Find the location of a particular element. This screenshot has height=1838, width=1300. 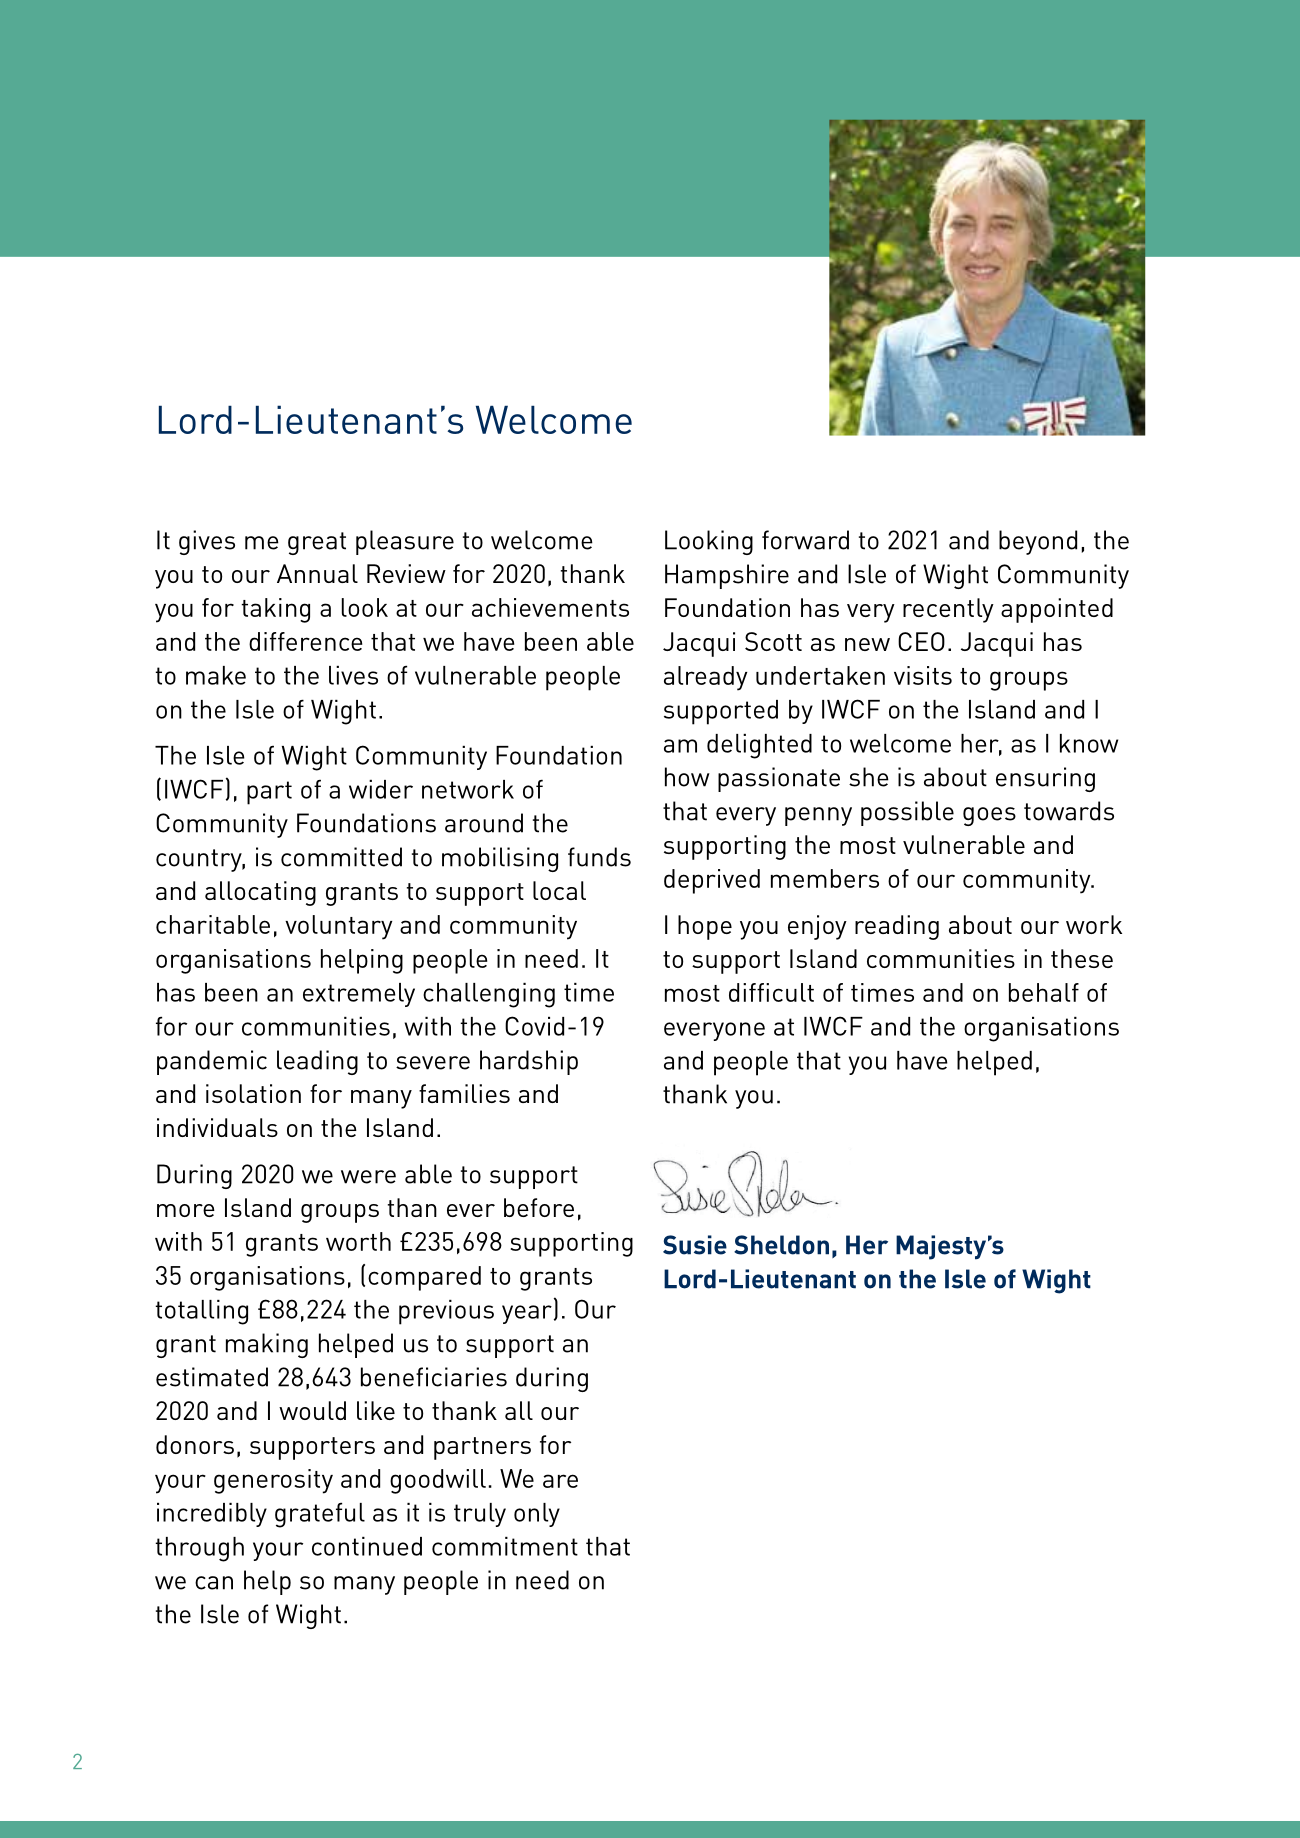

recently is located at coordinates (948, 610).
